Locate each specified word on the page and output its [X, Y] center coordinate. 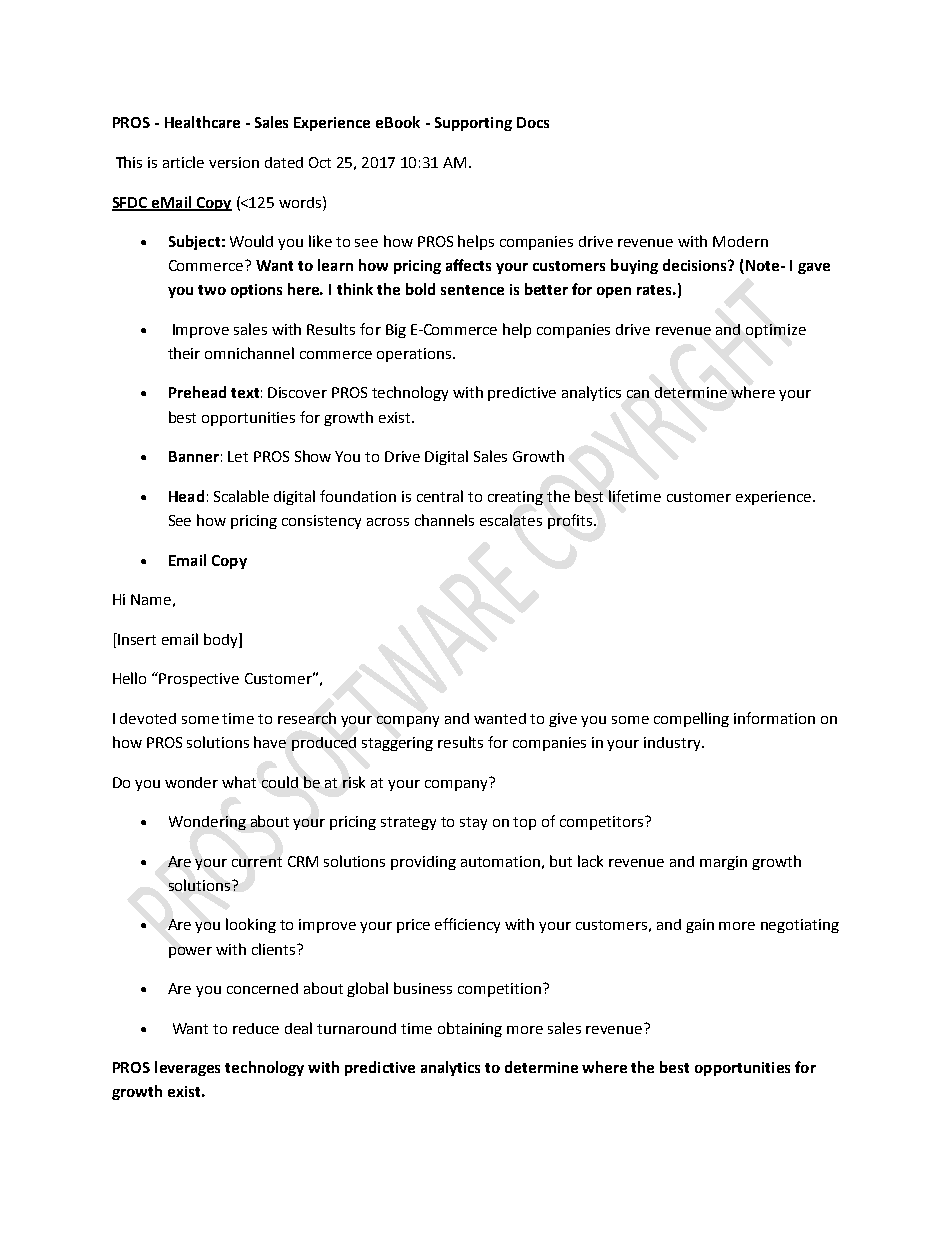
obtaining [470, 1029]
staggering [397, 744]
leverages [187, 1068]
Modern [740, 241]
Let [238, 456]
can [638, 394]
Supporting [473, 124]
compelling [691, 719]
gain [700, 926]
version [234, 162]
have [270, 742]
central [440, 496]
